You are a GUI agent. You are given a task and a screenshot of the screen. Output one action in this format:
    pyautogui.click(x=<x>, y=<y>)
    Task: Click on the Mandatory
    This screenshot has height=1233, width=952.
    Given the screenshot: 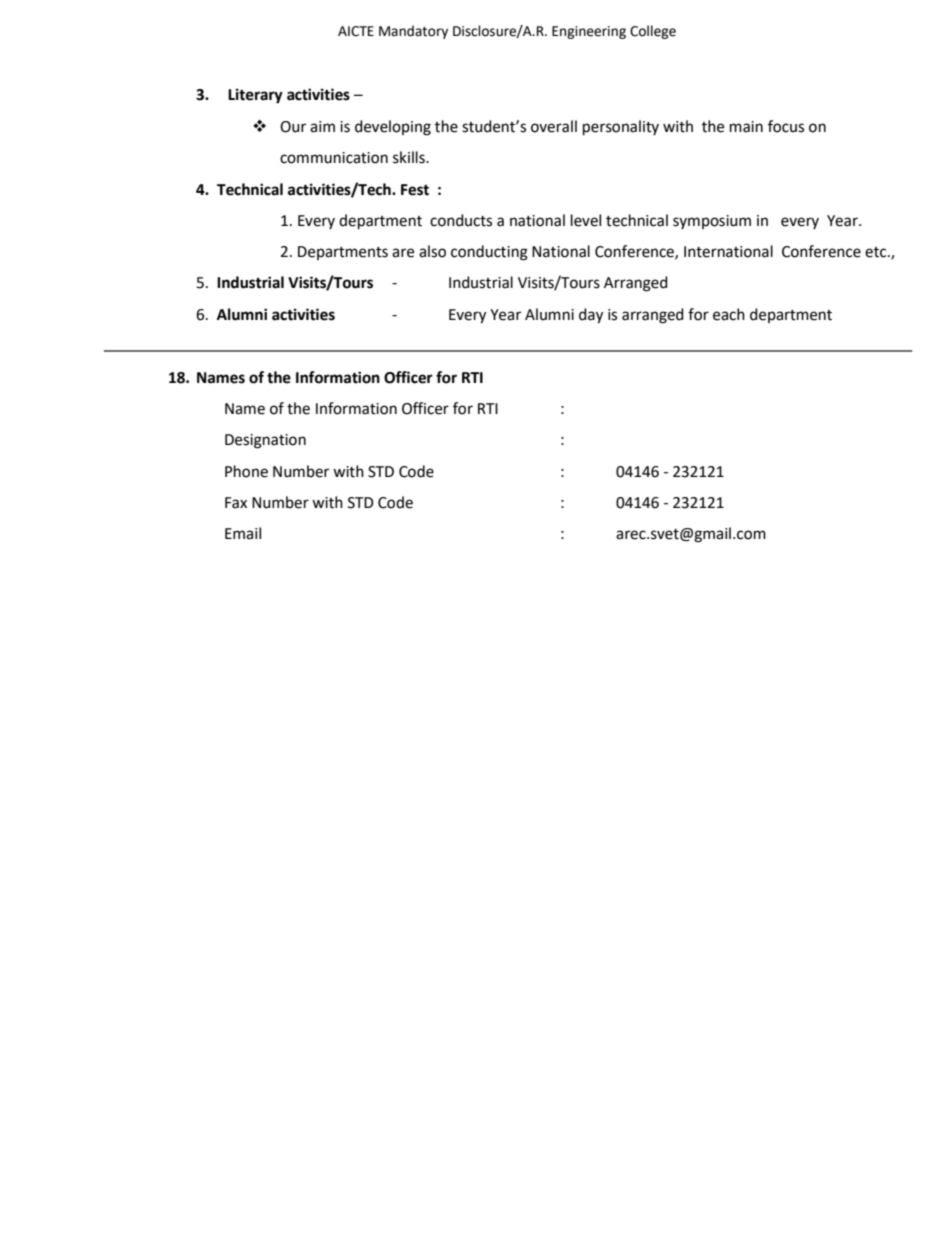 What is the action you would take?
    pyautogui.click(x=413, y=32)
